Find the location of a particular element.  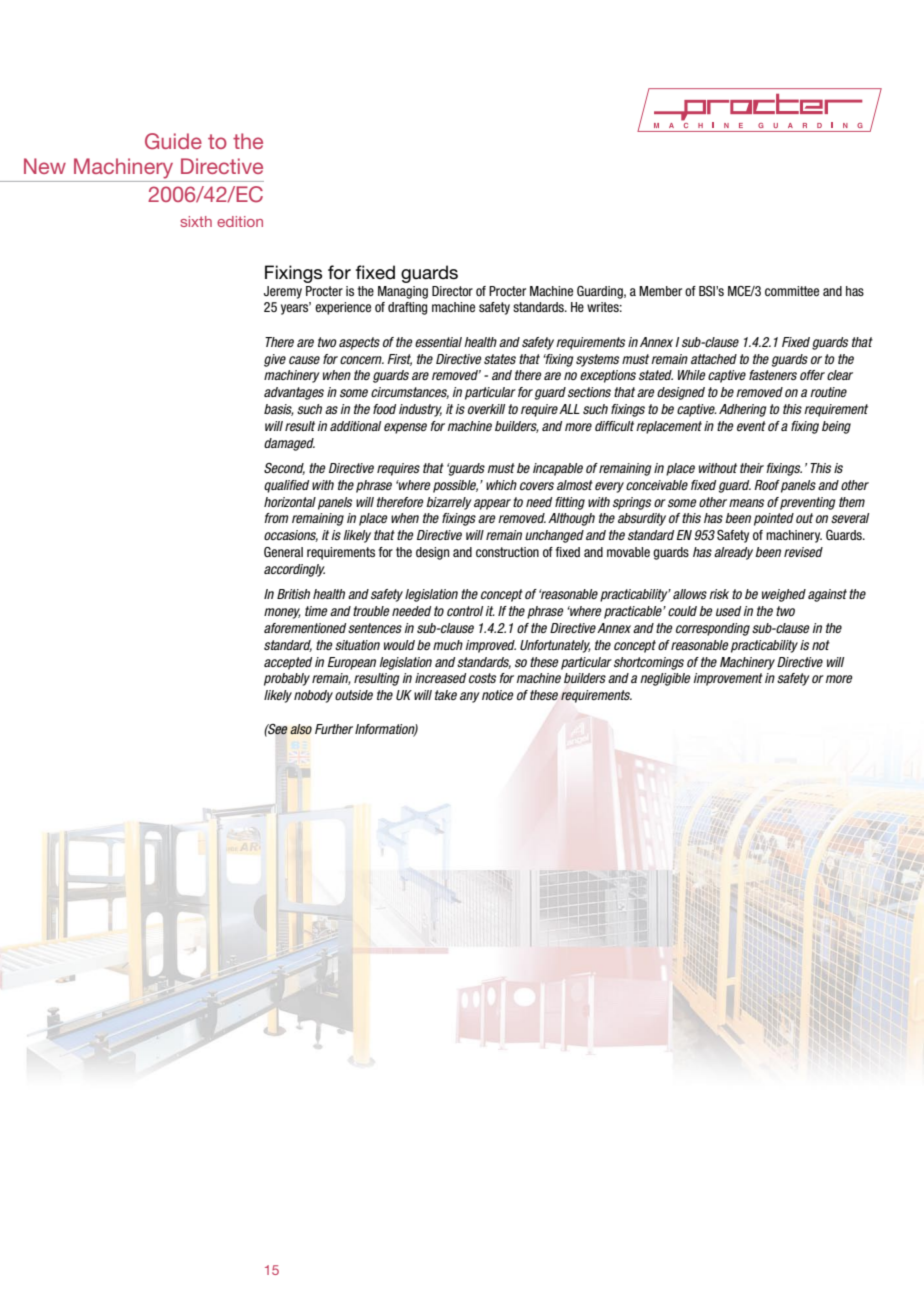

any is located at coordinates (470, 697).
